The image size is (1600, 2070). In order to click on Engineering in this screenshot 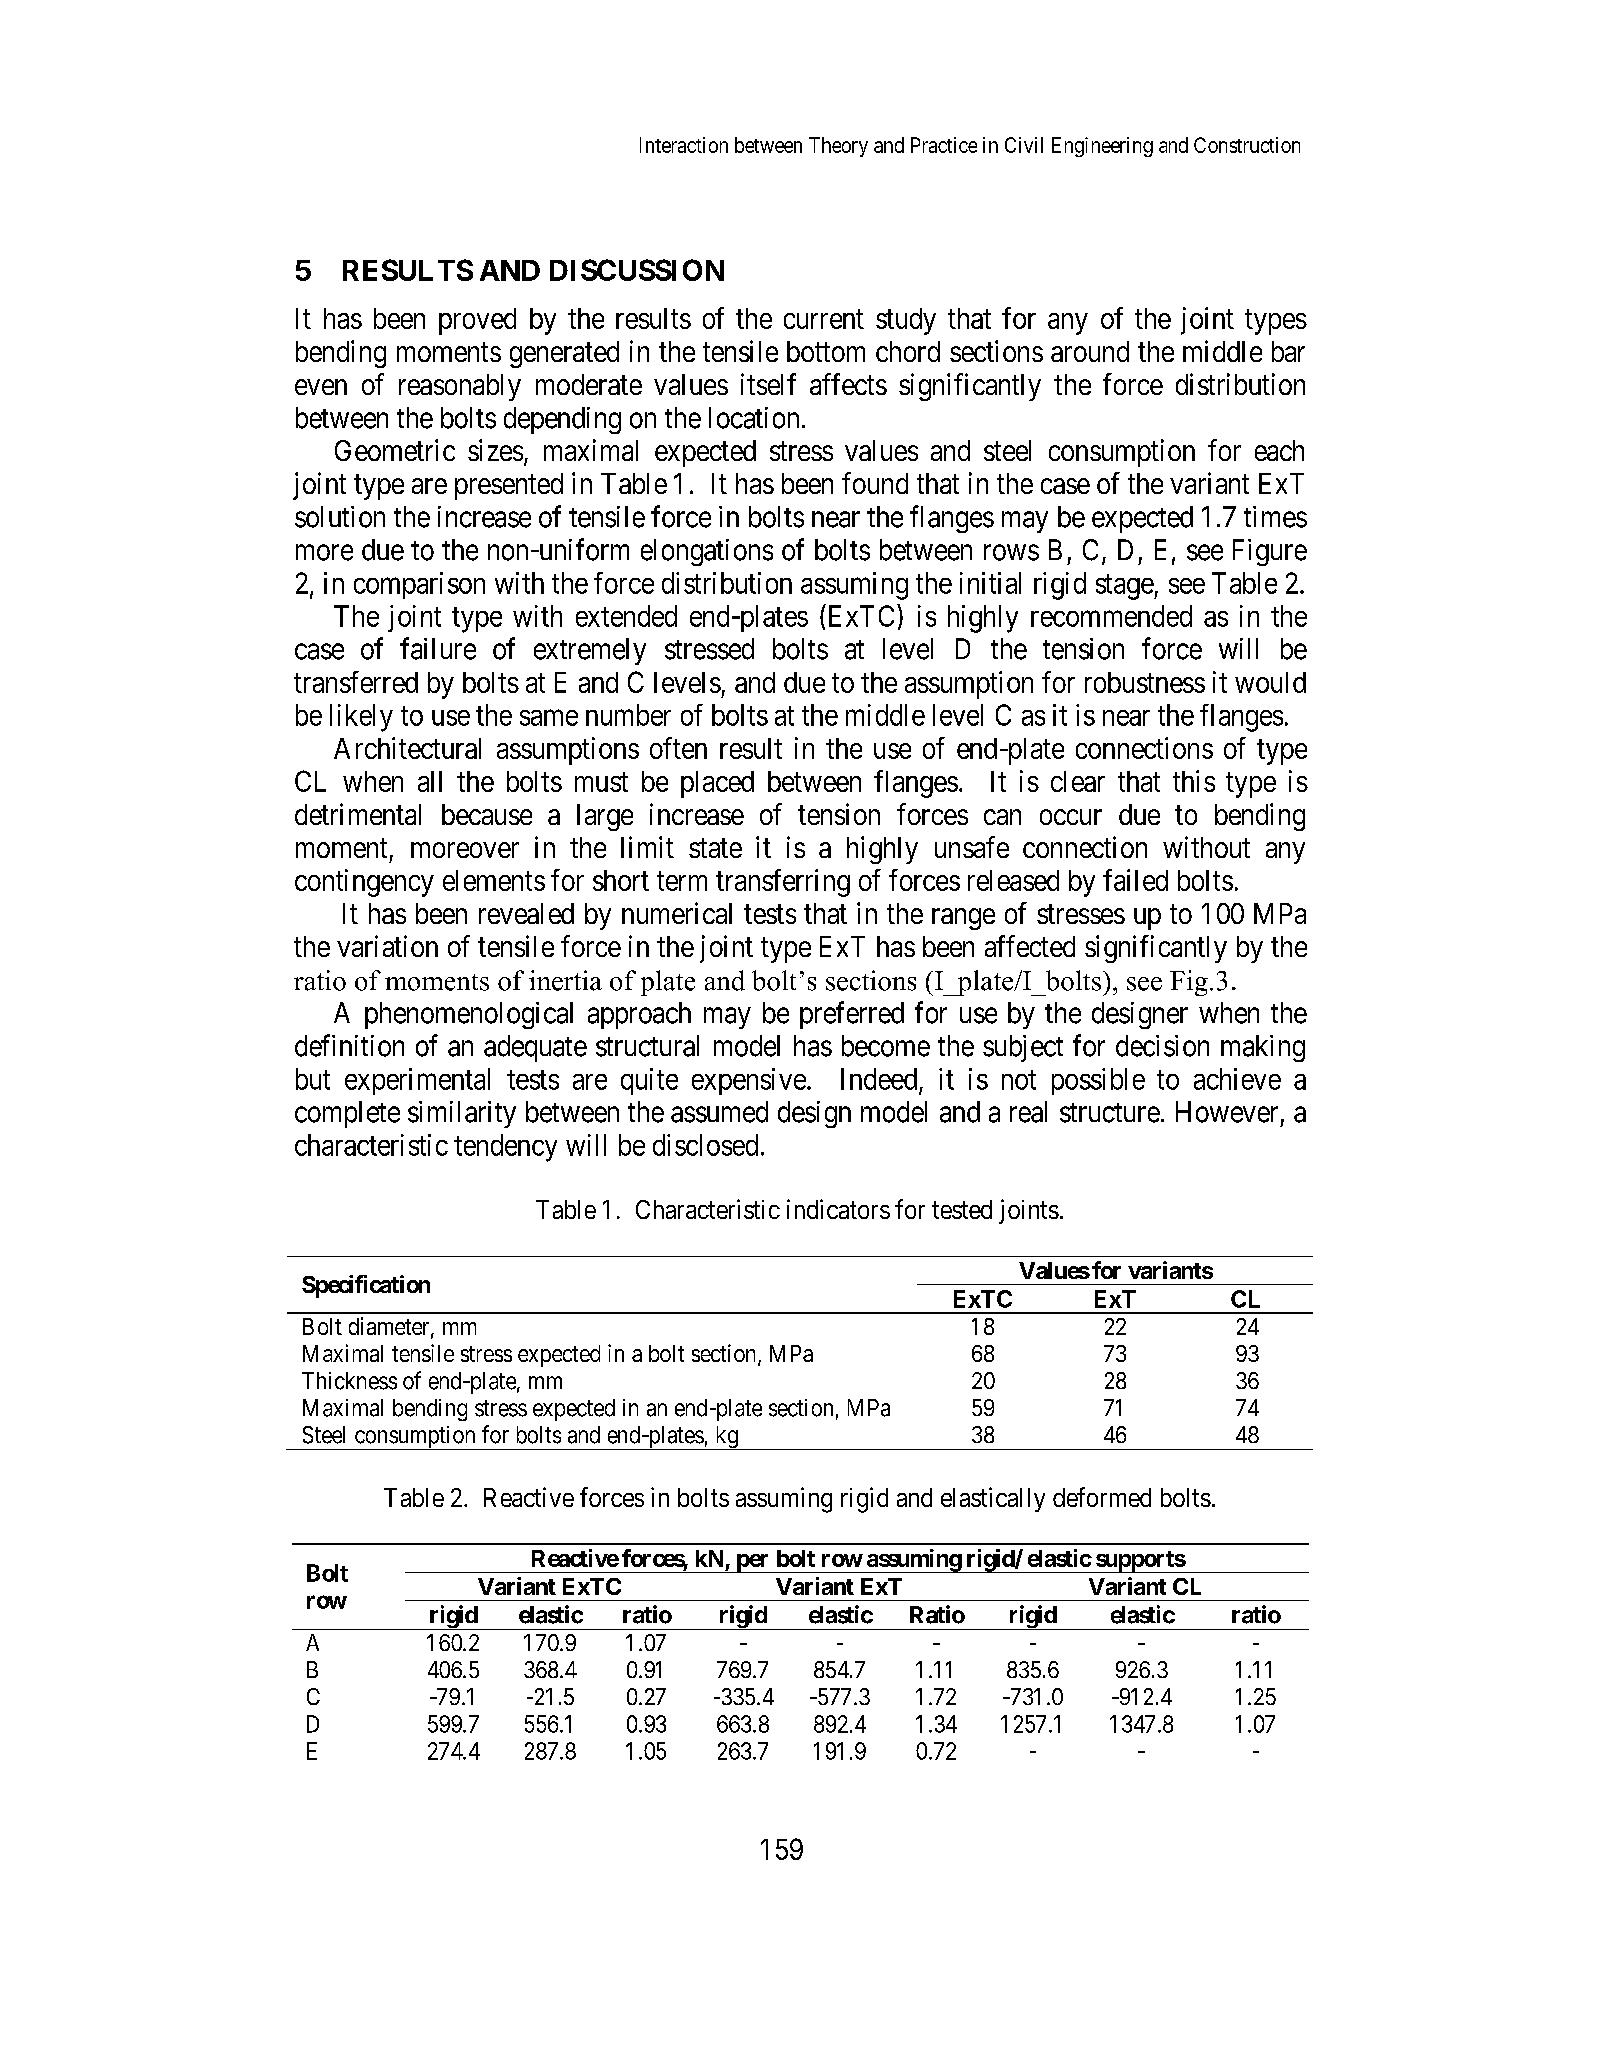, I will do `click(1102, 147)`.
